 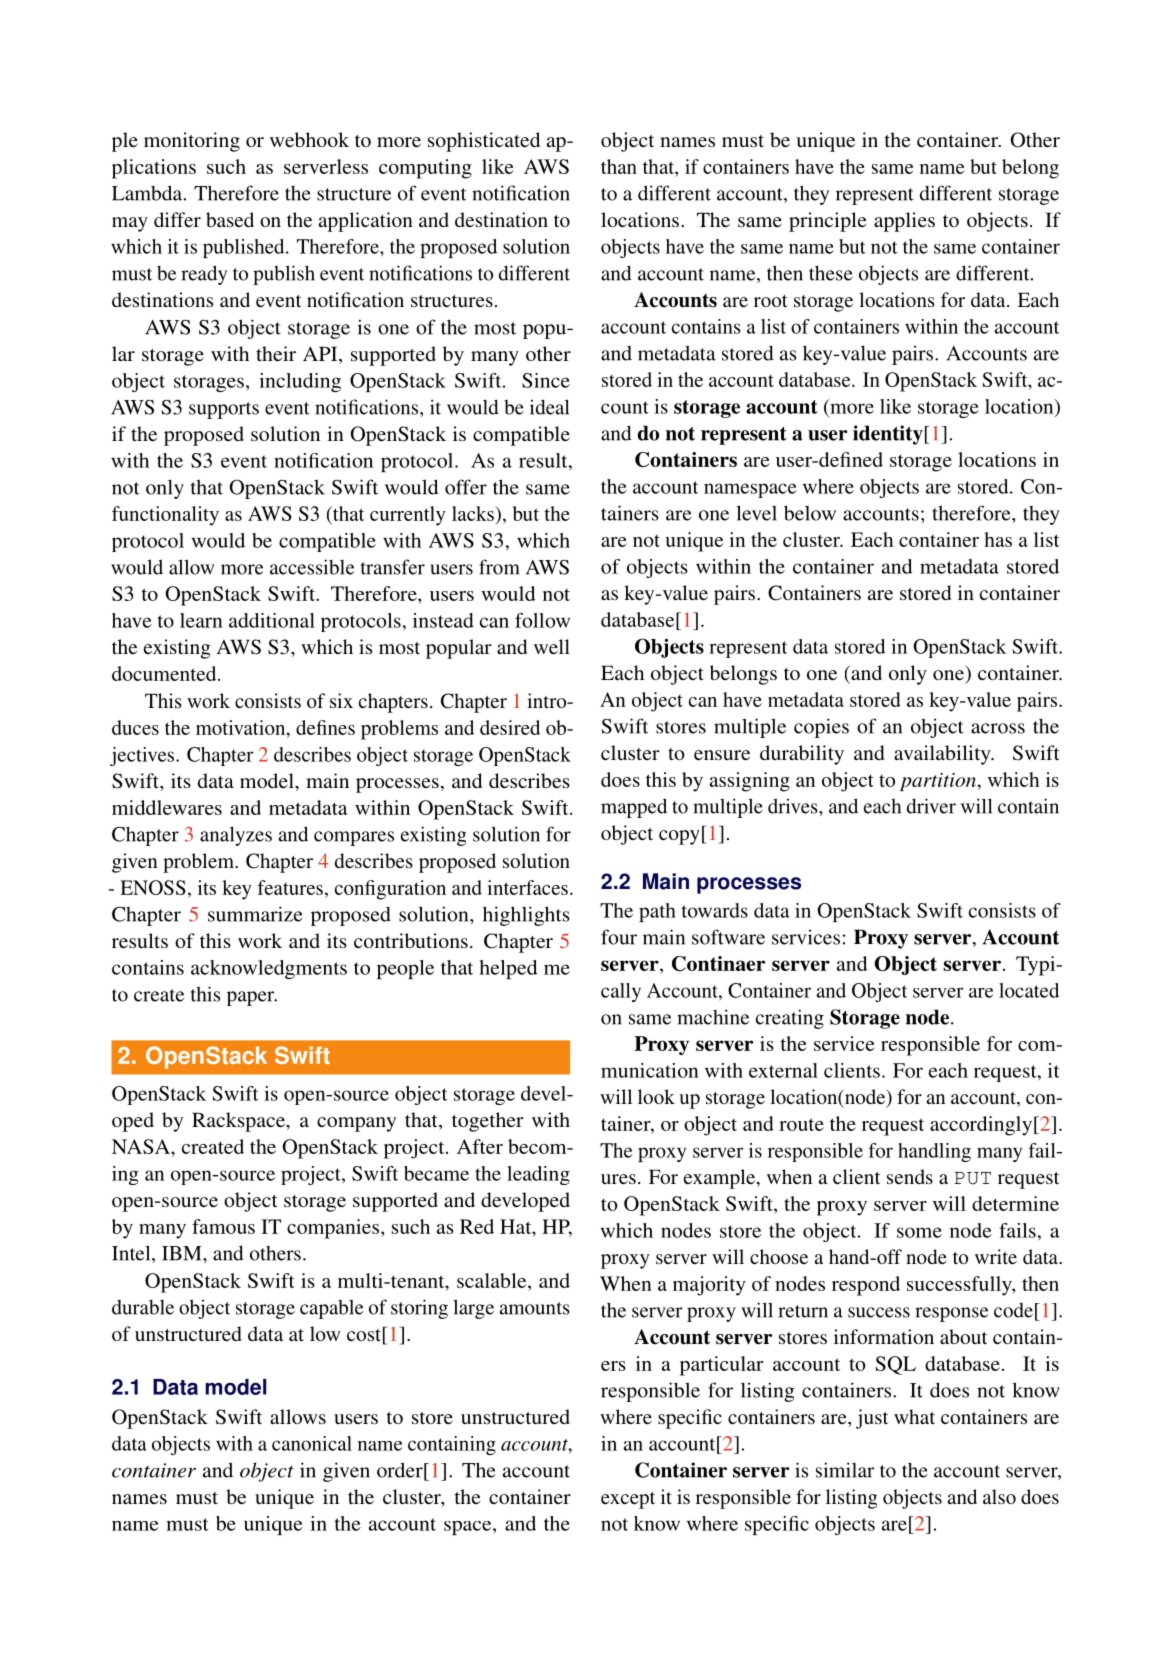 I want to click on paper, so click(x=252, y=998).
